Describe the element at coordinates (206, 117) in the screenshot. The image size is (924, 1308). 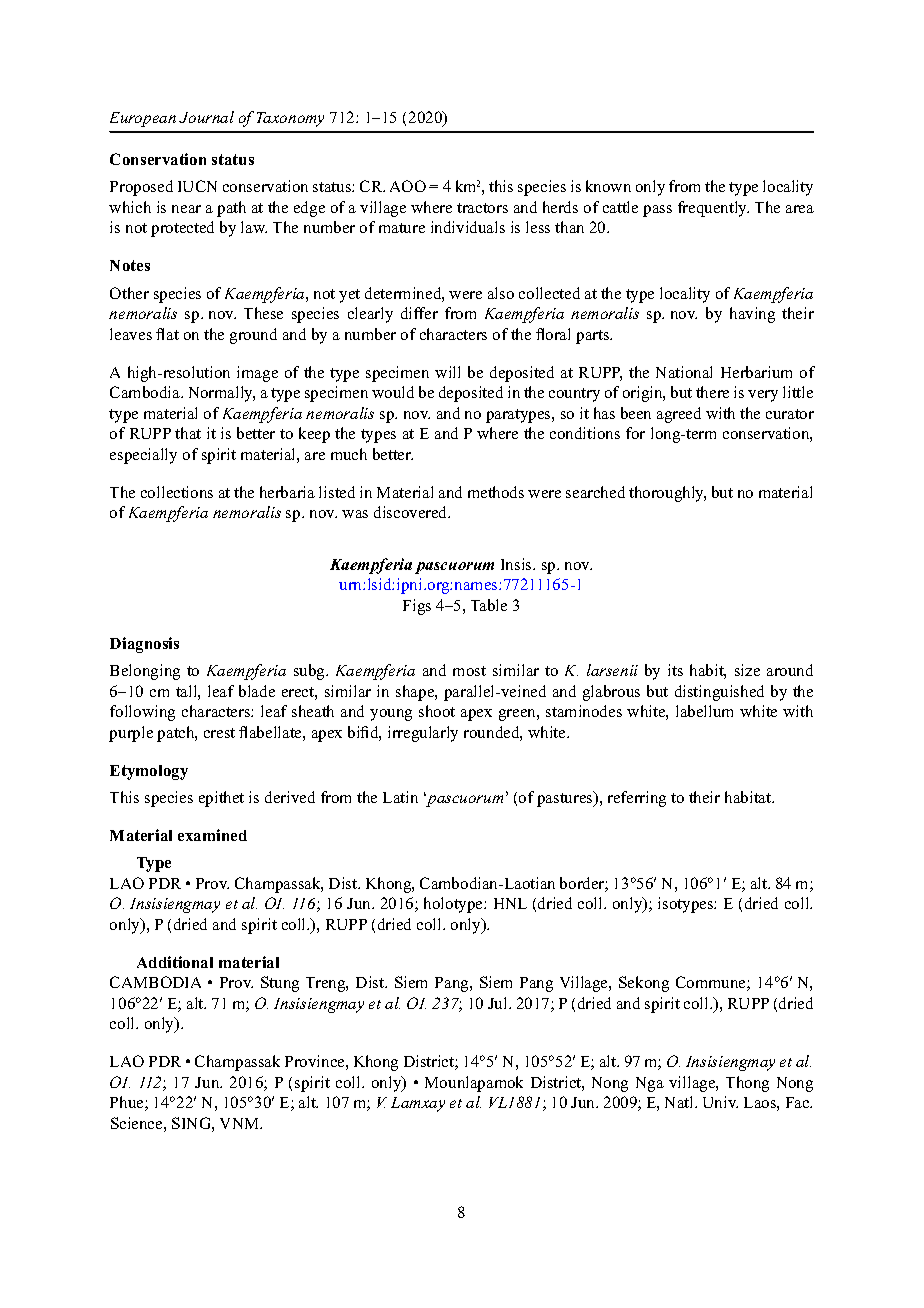
I see `Journal` at that location.
